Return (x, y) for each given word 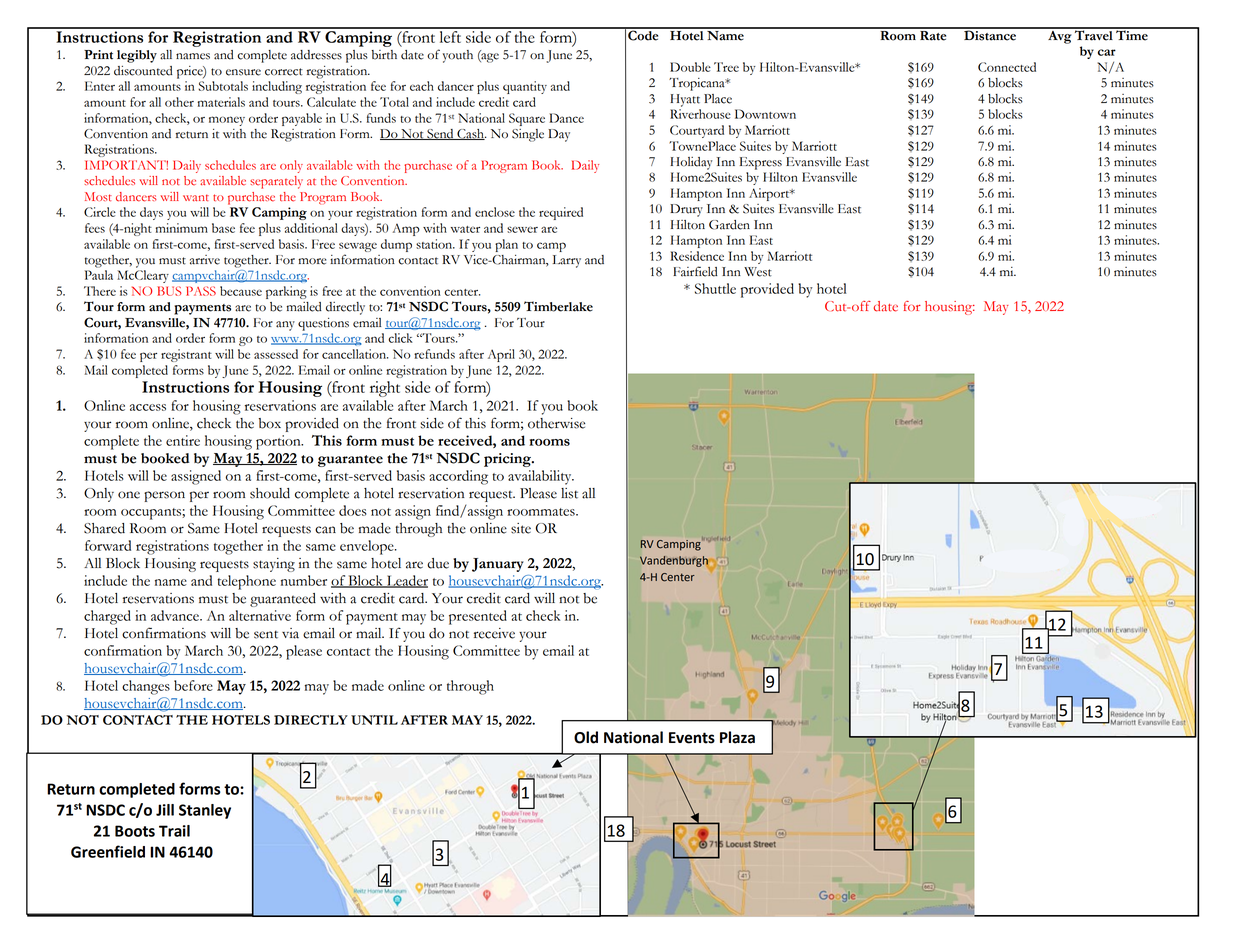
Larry (566, 261)
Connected (1007, 67)
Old (586, 737)
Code (643, 34)
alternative (260, 615)
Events (692, 738)
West (758, 272)
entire (183, 440)
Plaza (737, 737)
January (498, 565)
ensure (243, 72)
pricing (508, 460)
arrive (205, 260)
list (569, 493)
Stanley (205, 811)
